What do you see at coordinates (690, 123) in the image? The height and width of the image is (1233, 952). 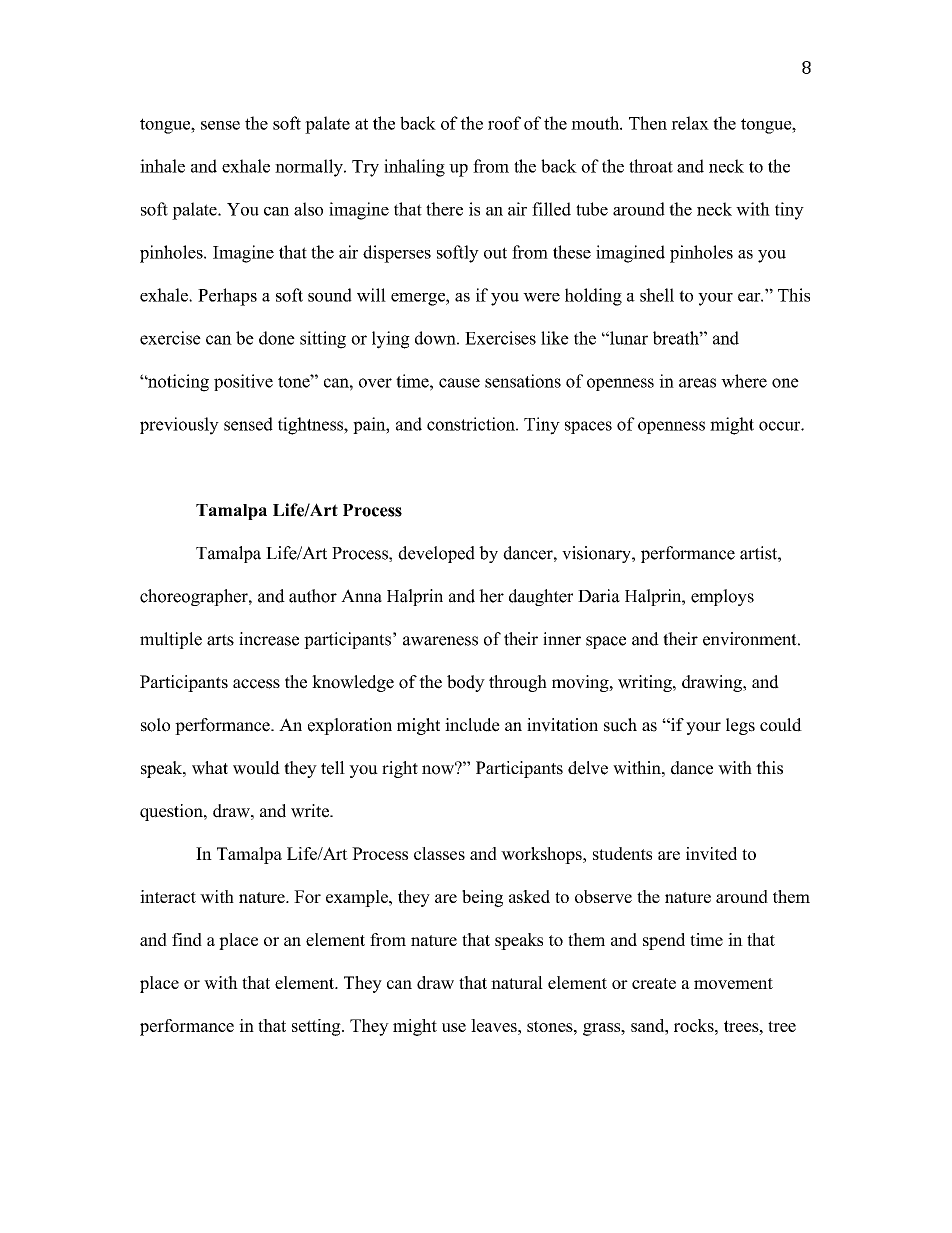 I see `relax` at bounding box center [690, 123].
